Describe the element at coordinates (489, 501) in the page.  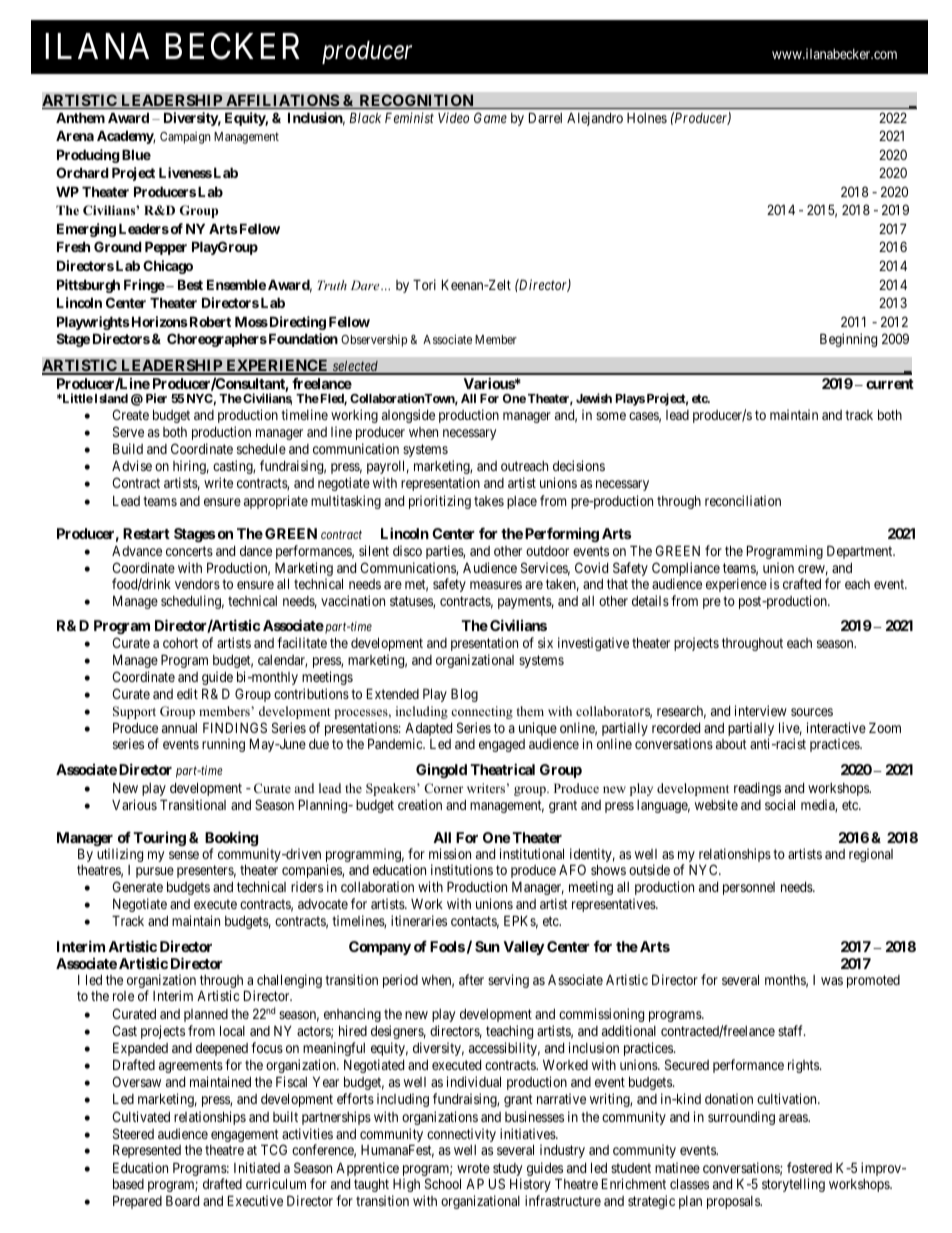
I see `takes` at that location.
